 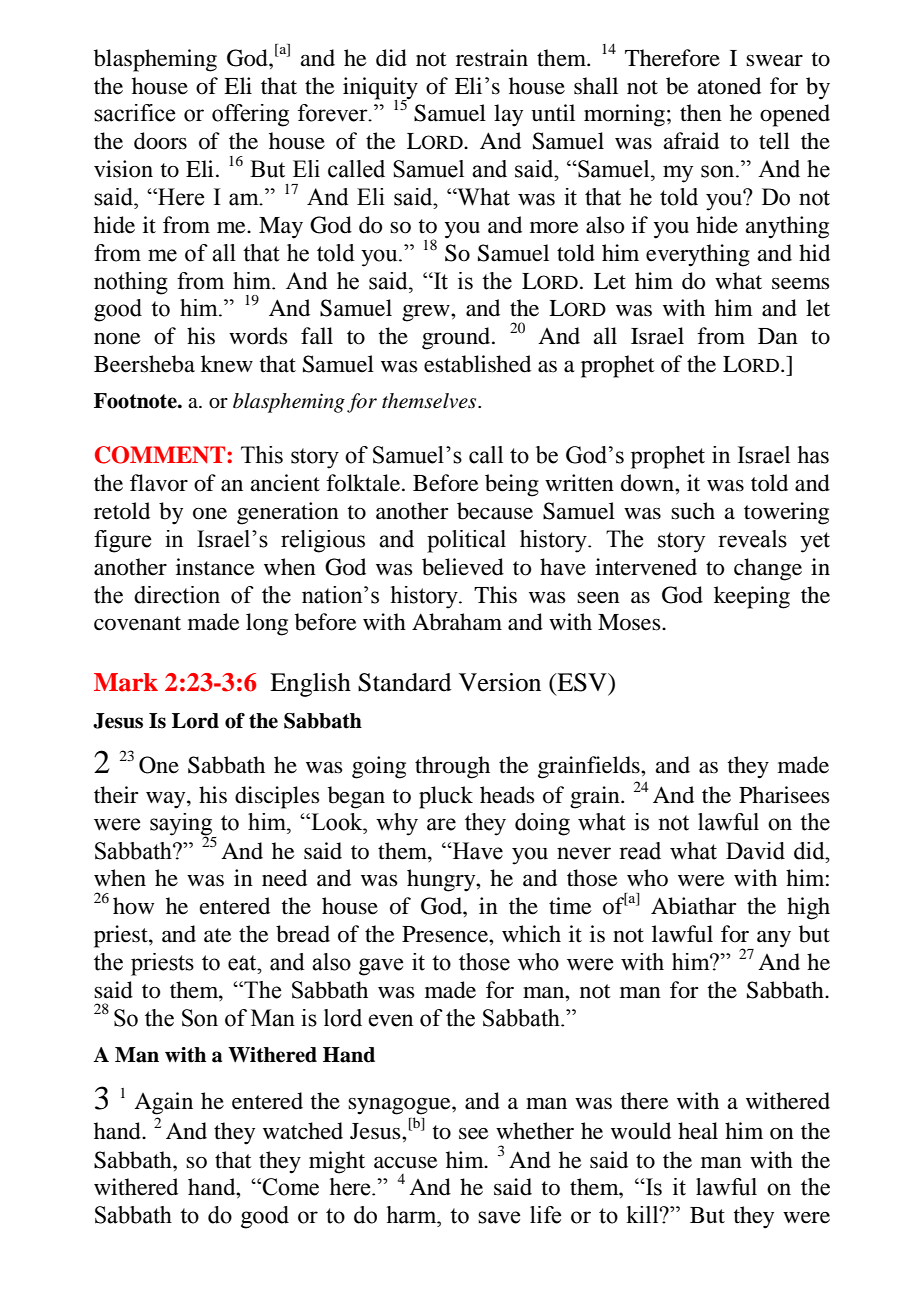 I want to click on Come, so click(x=290, y=1187).
